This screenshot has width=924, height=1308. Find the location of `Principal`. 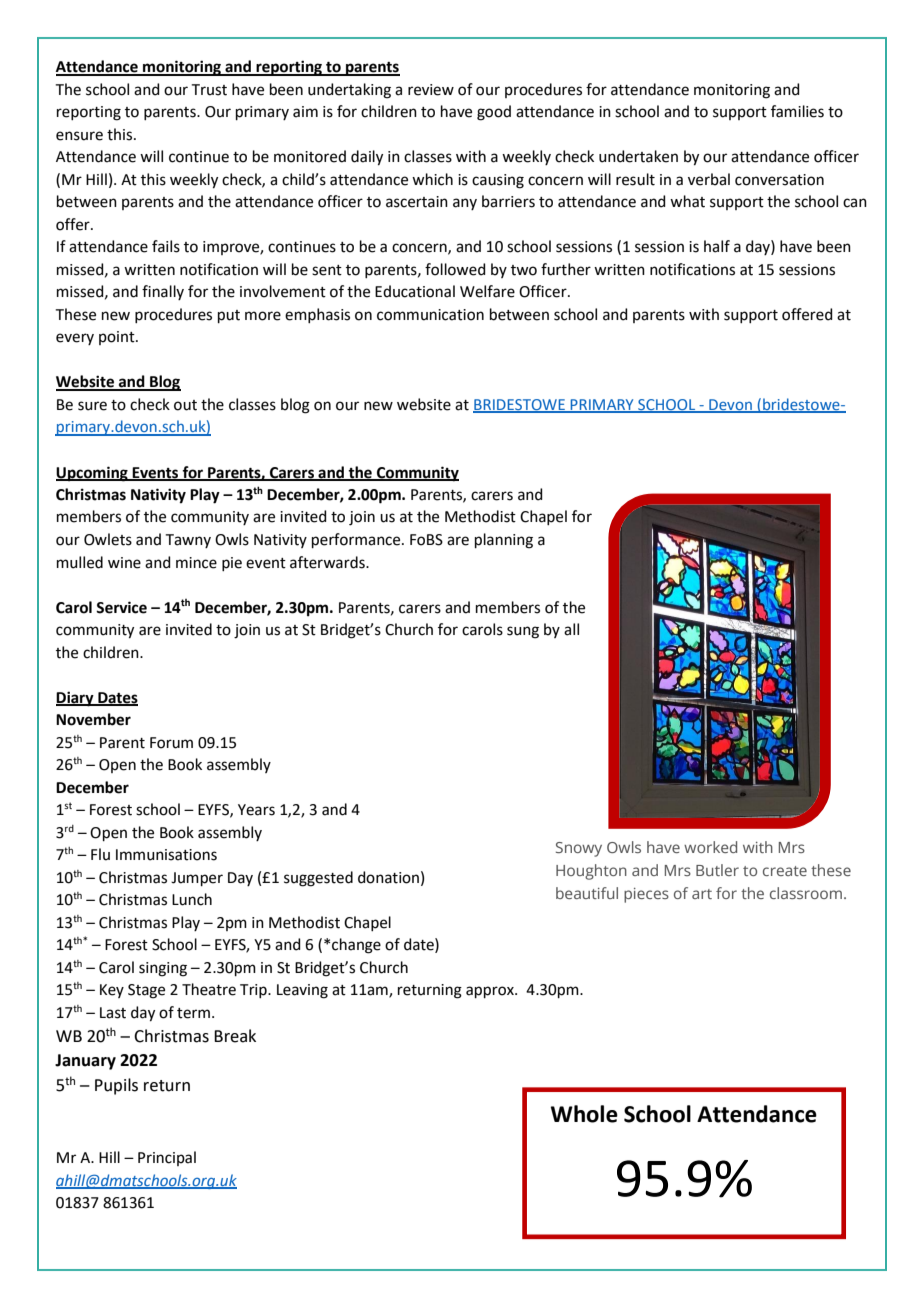

Principal is located at coordinates (167, 1158).
